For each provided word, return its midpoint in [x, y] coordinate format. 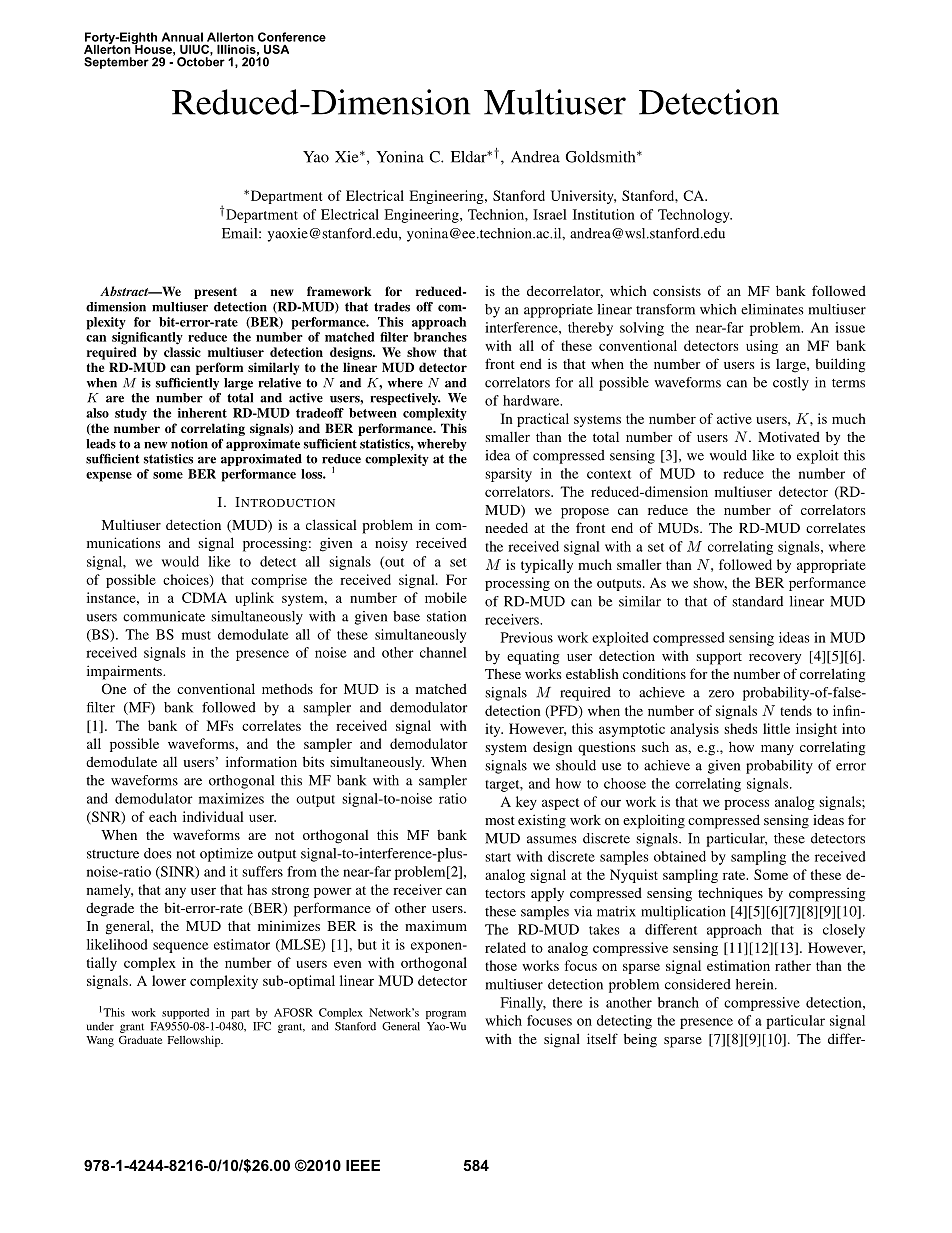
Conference [292, 37]
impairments [125, 672]
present [215, 293]
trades [392, 307]
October [201, 61]
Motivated [789, 436]
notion [189, 444]
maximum [436, 925]
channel [443, 652]
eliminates [772, 309]
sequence [181, 947]
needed [506, 527]
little [776, 728]
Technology [695, 216]
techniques [730, 894]
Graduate [140, 1040]
